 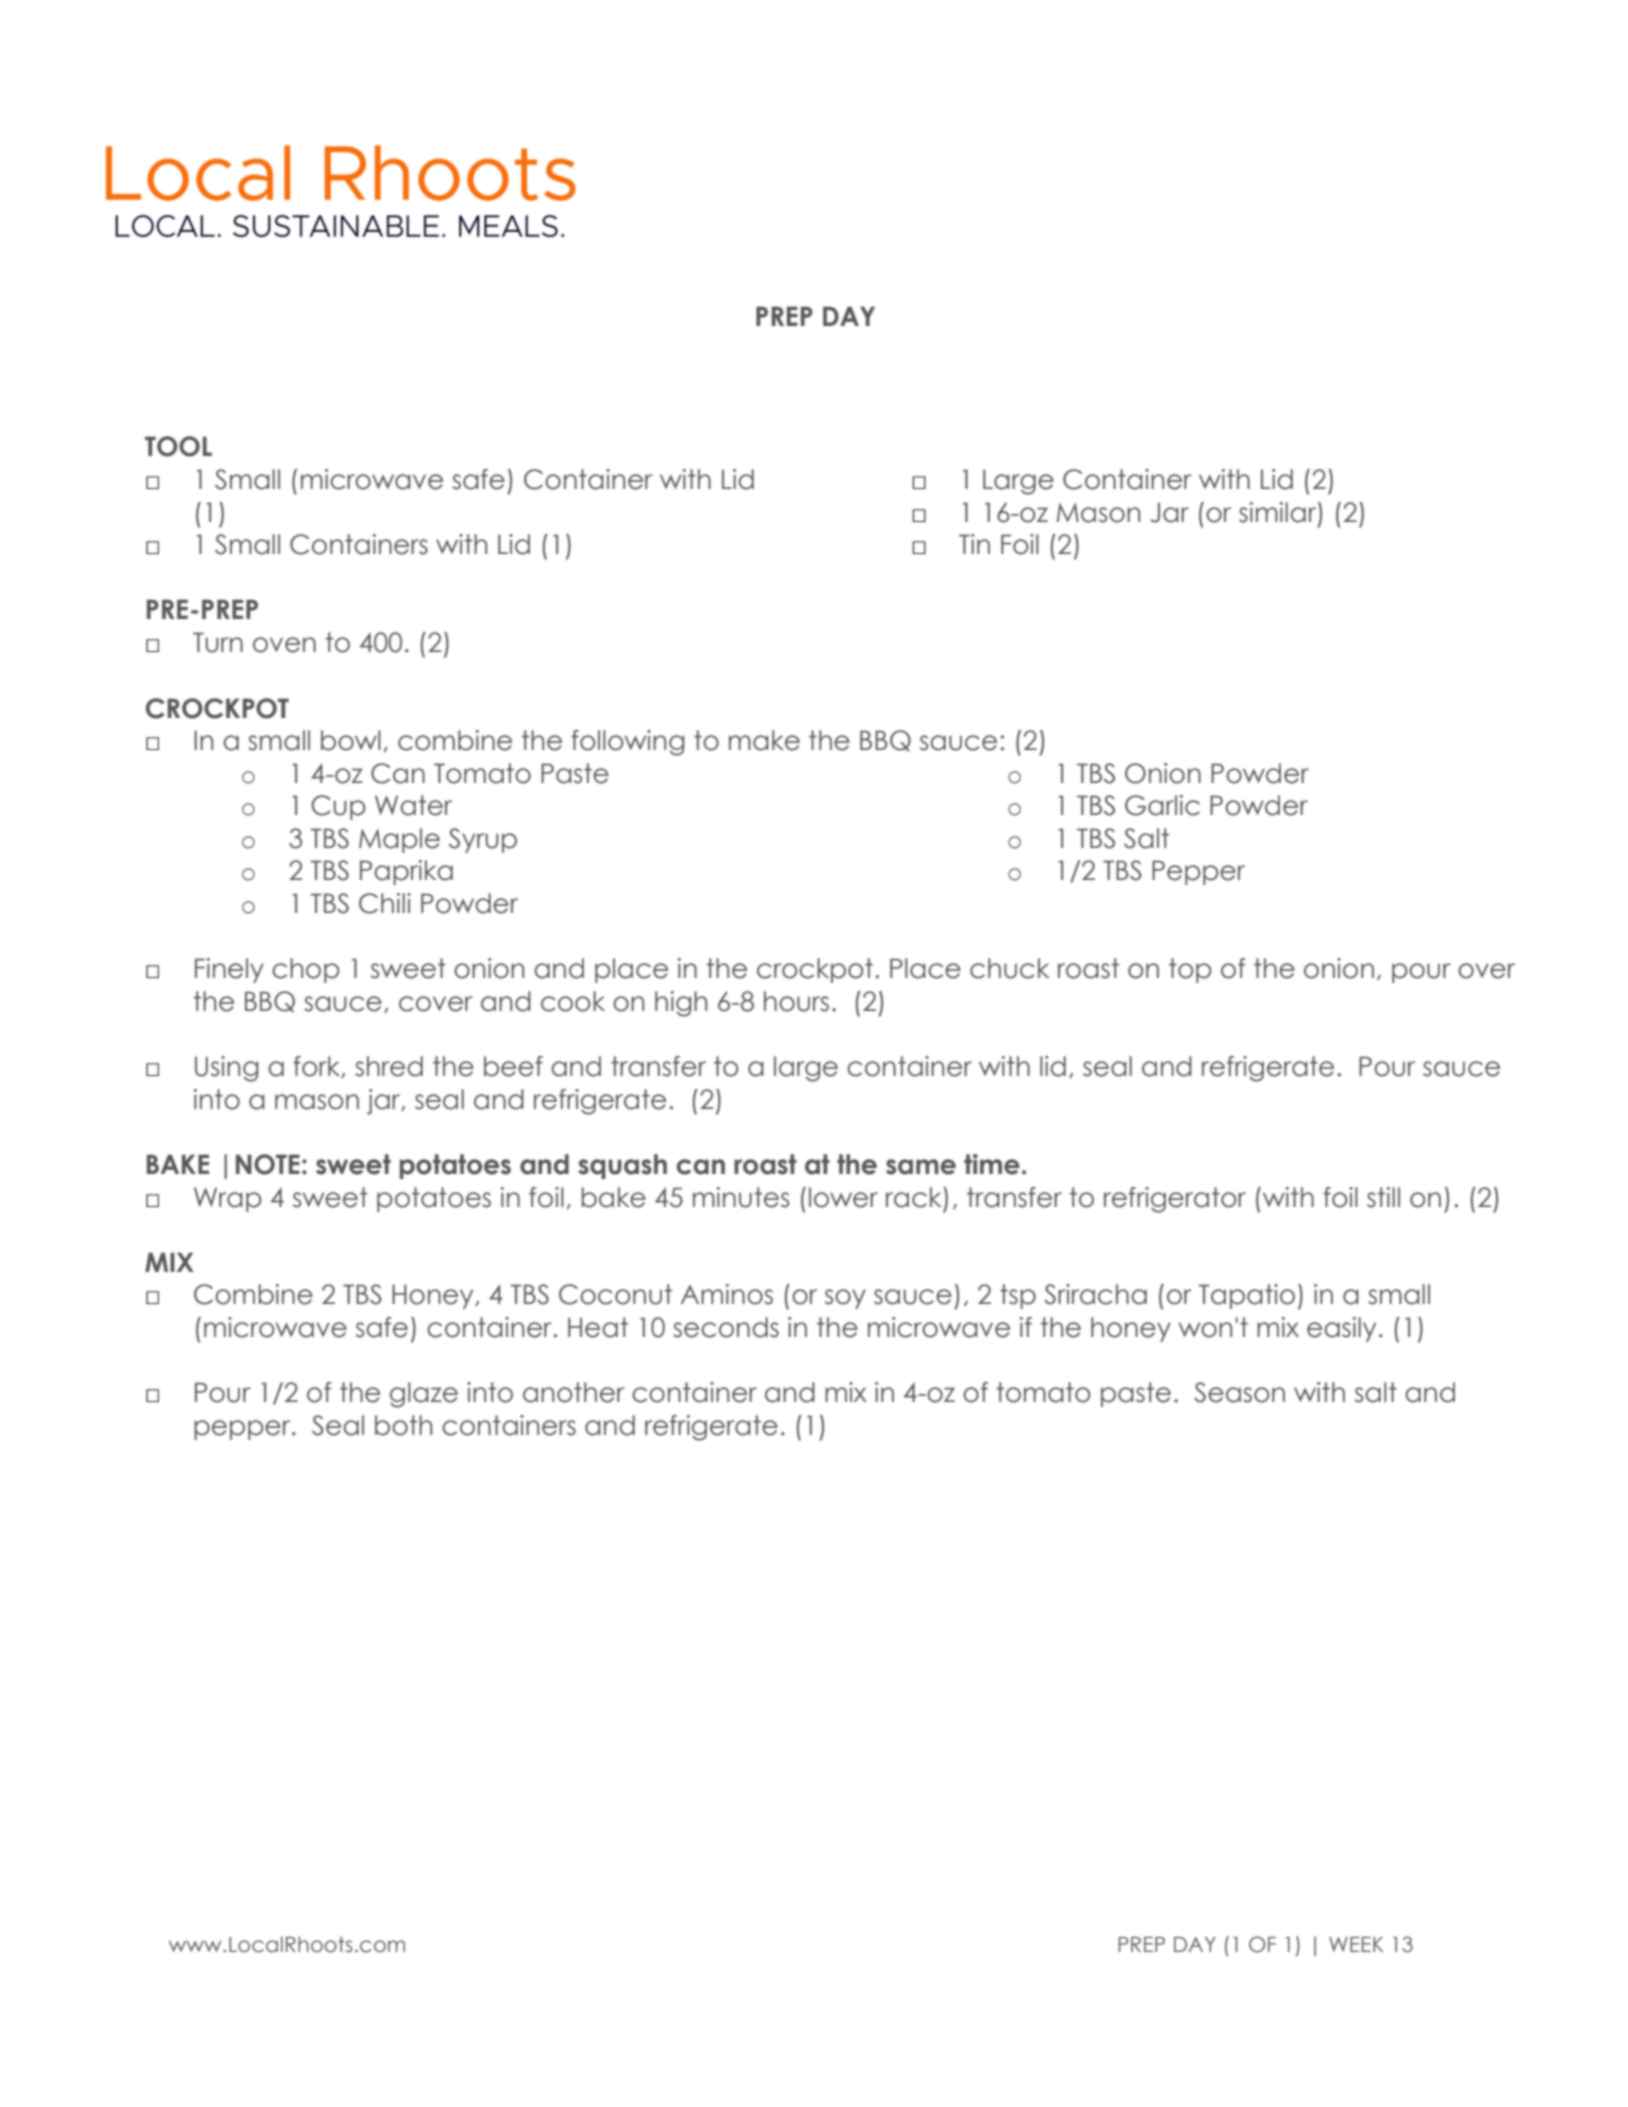 I want to click on chop, so click(x=306, y=970).
